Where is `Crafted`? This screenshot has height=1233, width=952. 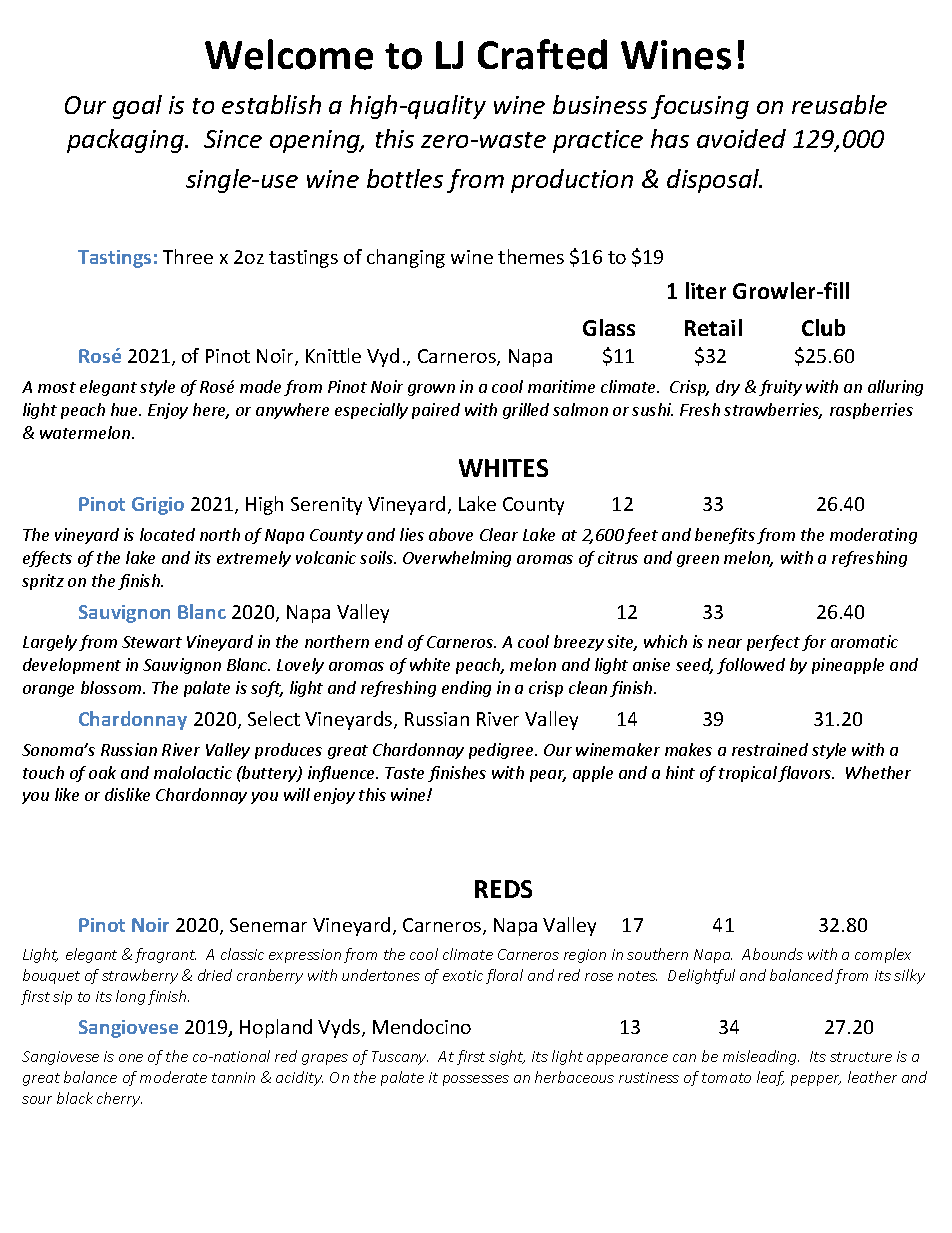
Crafted is located at coordinates (542, 54).
